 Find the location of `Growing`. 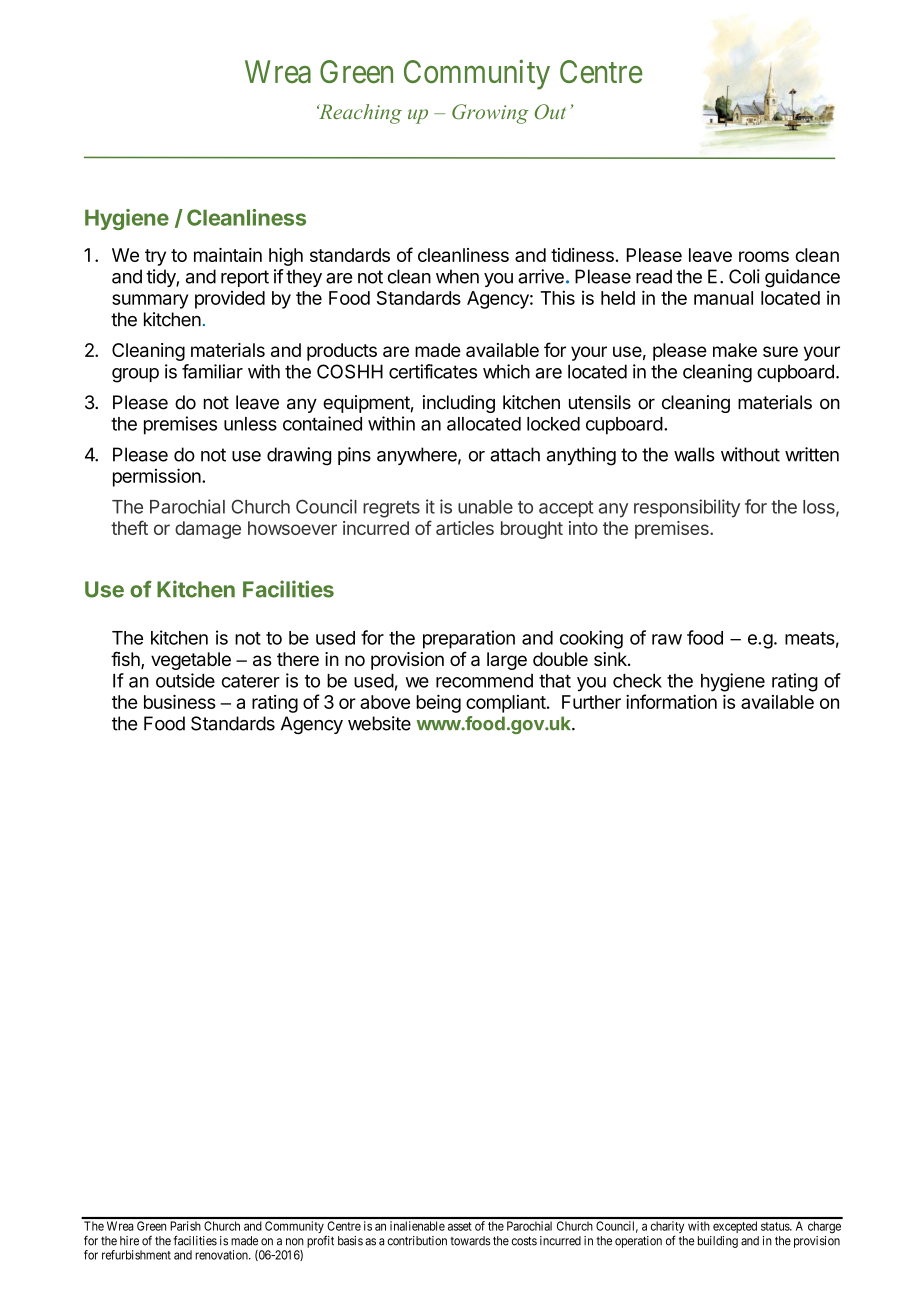

Growing is located at coordinates (490, 114).
